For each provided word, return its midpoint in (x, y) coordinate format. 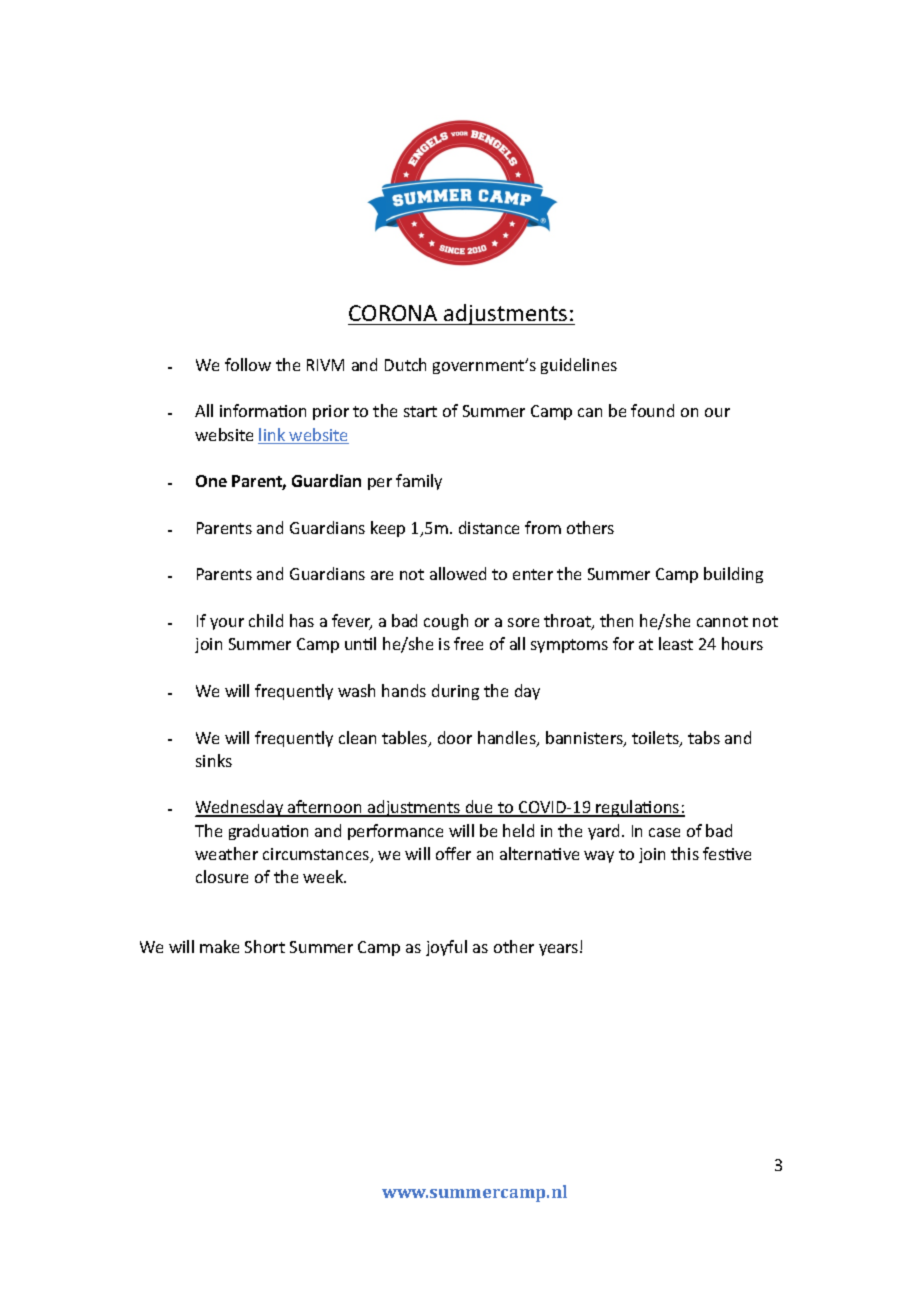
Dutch (405, 364)
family (419, 482)
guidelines (579, 366)
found (652, 410)
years (560, 950)
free (468, 643)
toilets (656, 739)
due (480, 808)
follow (248, 364)
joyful (446, 948)
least (676, 643)
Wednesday (240, 808)
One (211, 481)
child (266, 620)
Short (265, 946)
